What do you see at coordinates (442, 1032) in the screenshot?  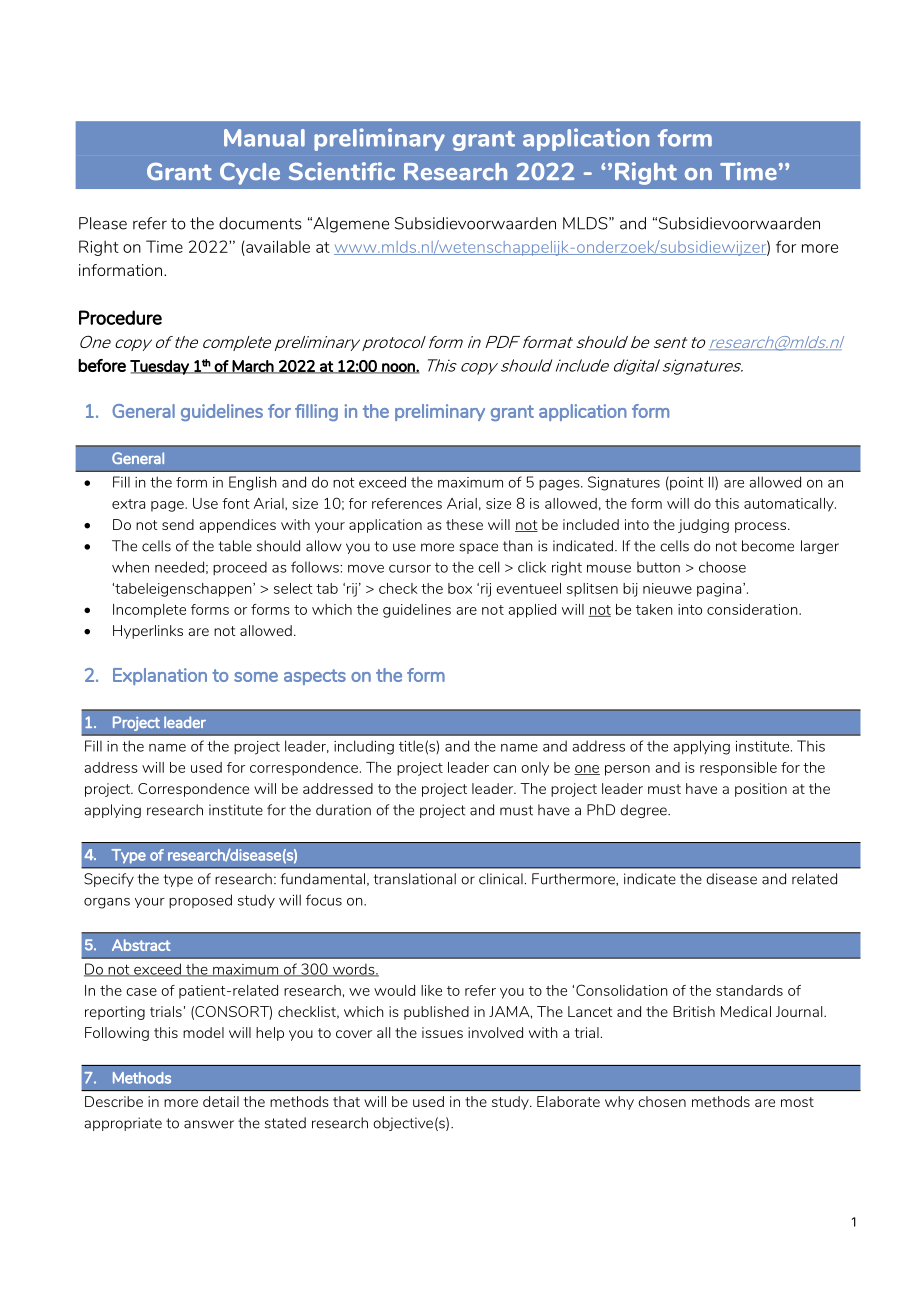 I see `issues` at bounding box center [442, 1032].
